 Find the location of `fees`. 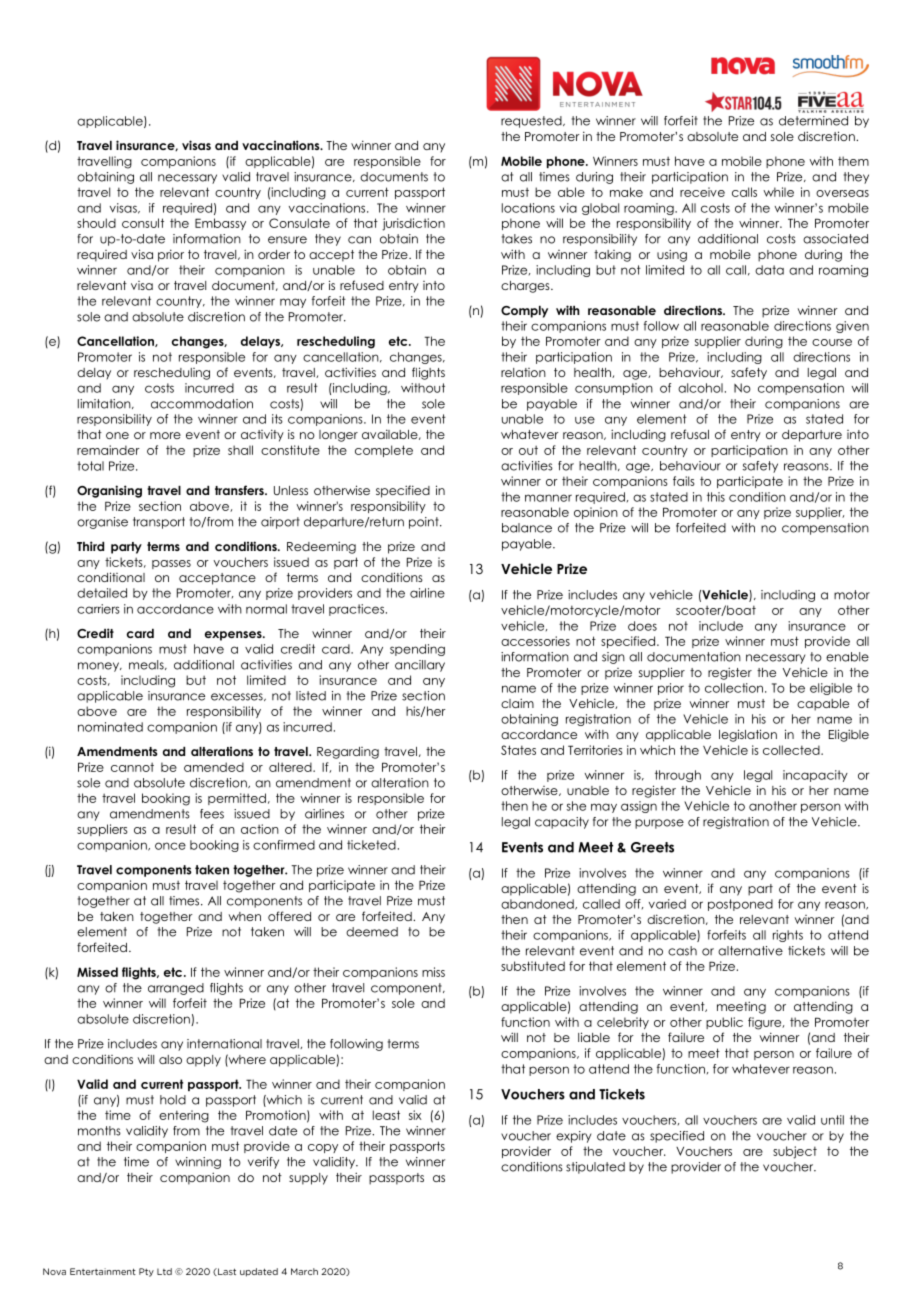

fees is located at coordinates (212, 814).
